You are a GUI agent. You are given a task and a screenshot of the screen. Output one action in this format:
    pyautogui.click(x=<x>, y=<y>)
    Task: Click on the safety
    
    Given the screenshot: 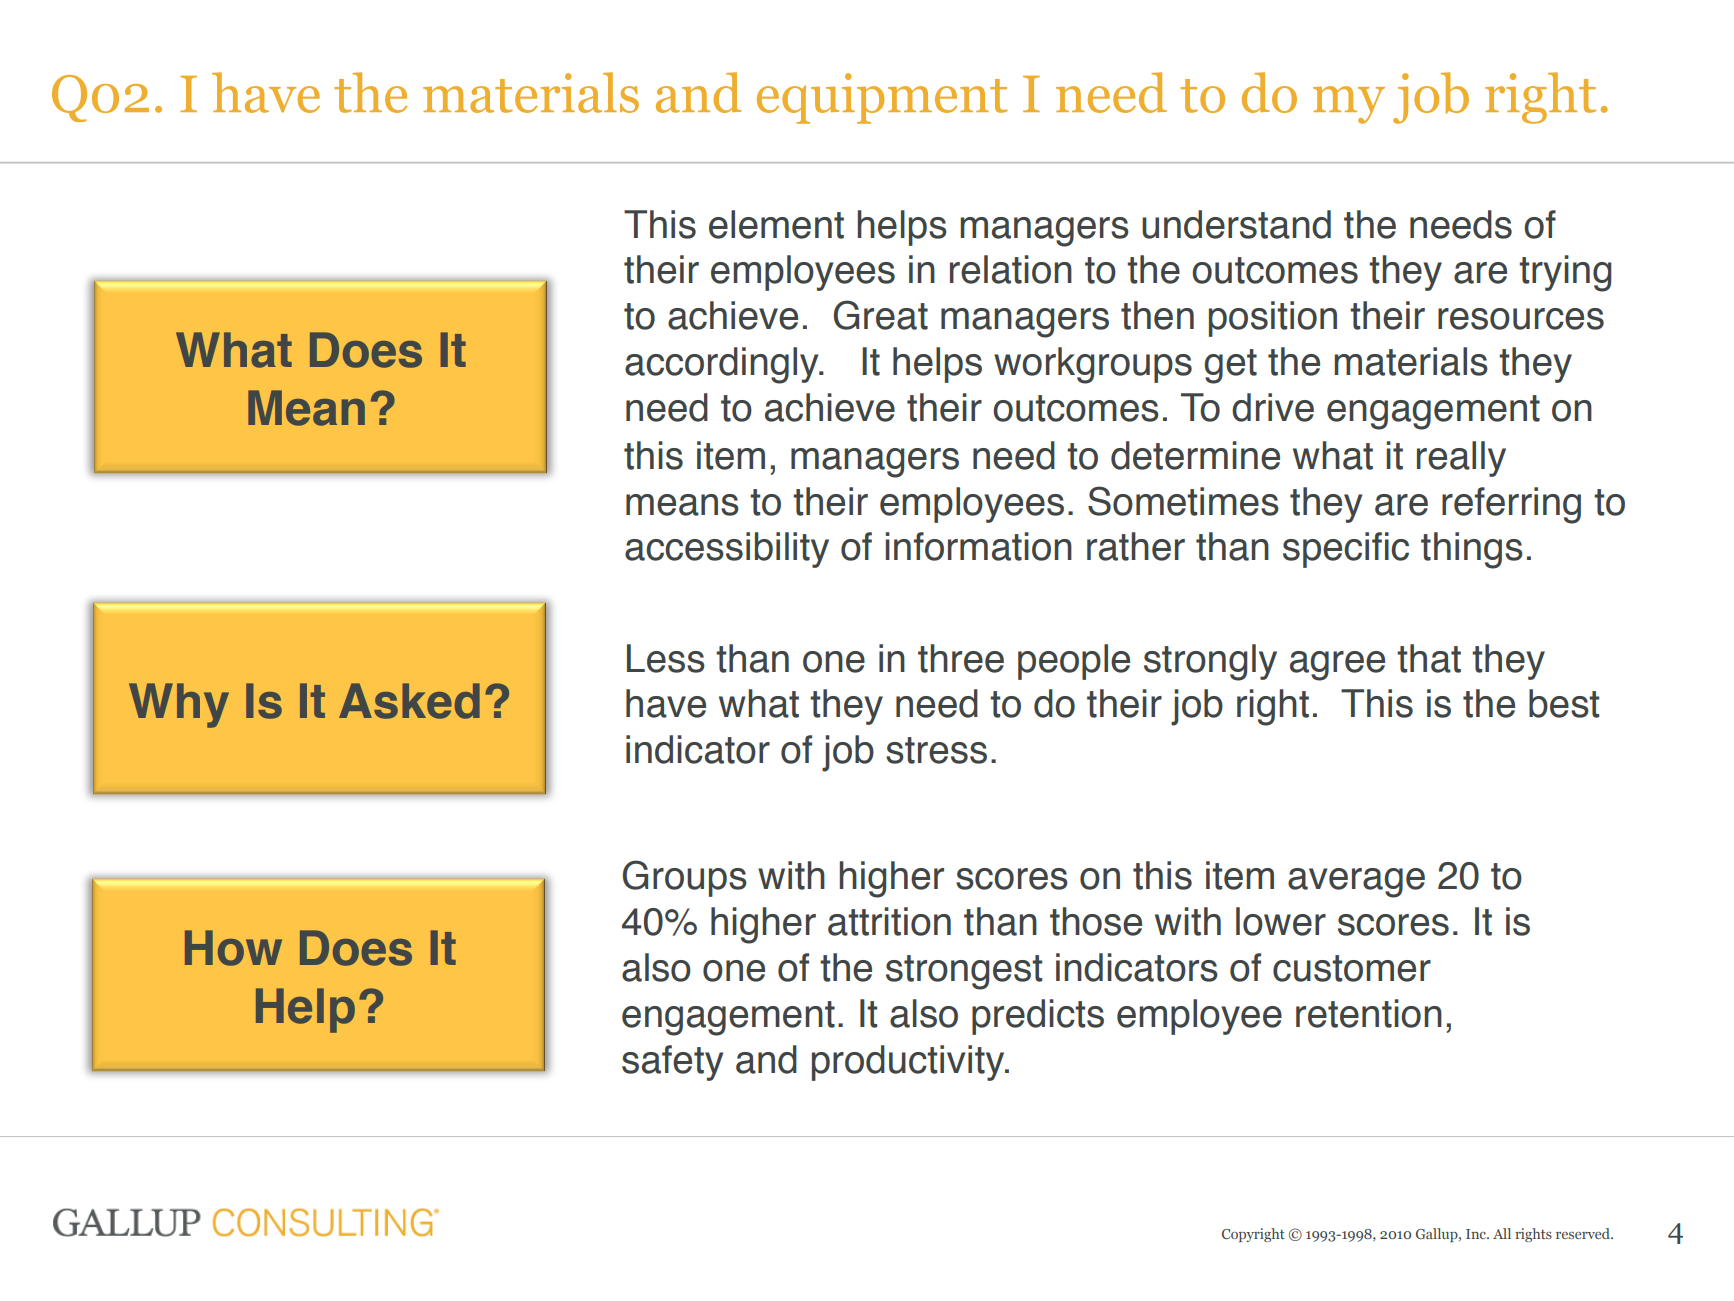 What is the action you would take?
    pyautogui.click(x=672, y=1063)
